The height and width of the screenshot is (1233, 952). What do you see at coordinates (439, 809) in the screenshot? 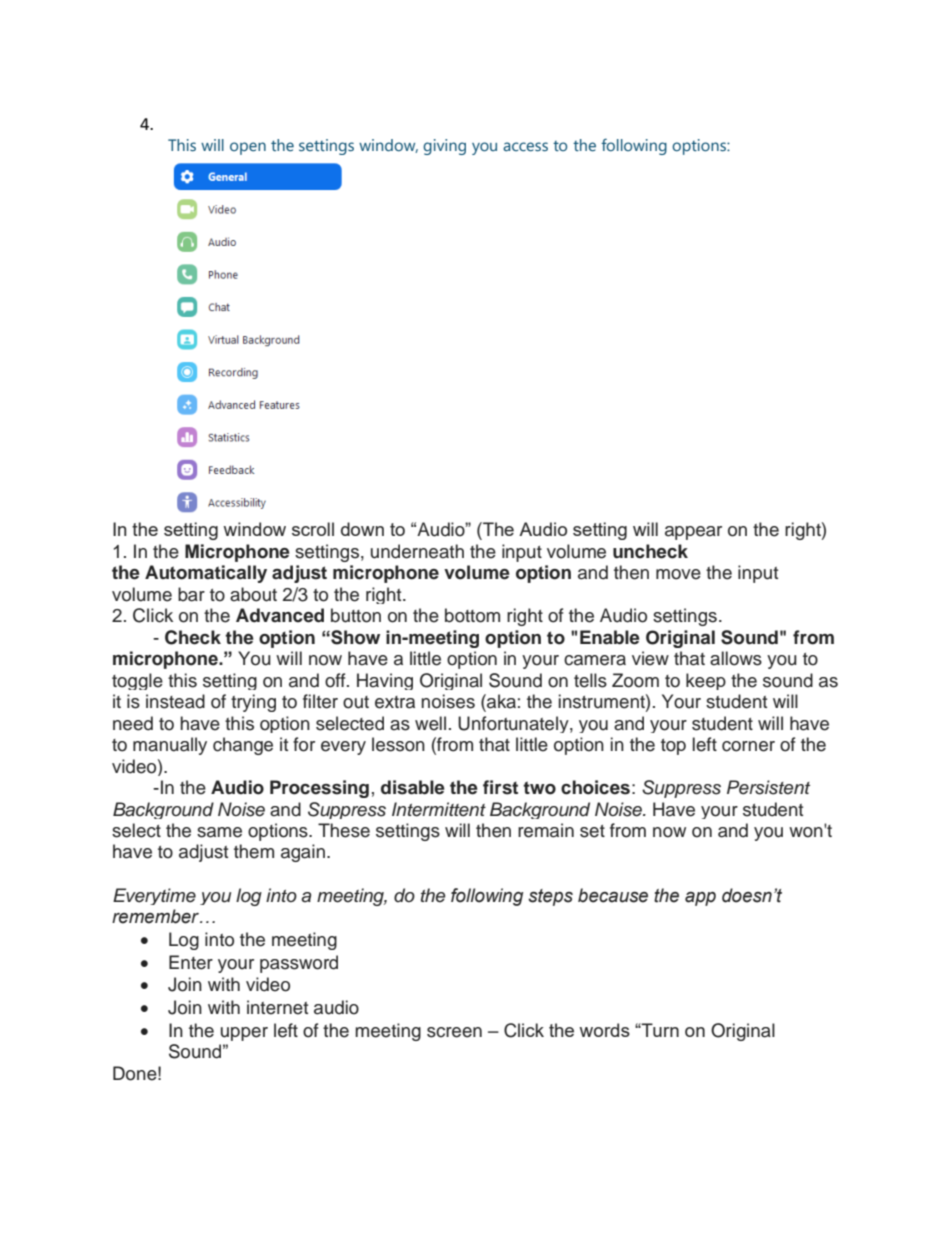
I see `Intermittent` at bounding box center [439, 809].
